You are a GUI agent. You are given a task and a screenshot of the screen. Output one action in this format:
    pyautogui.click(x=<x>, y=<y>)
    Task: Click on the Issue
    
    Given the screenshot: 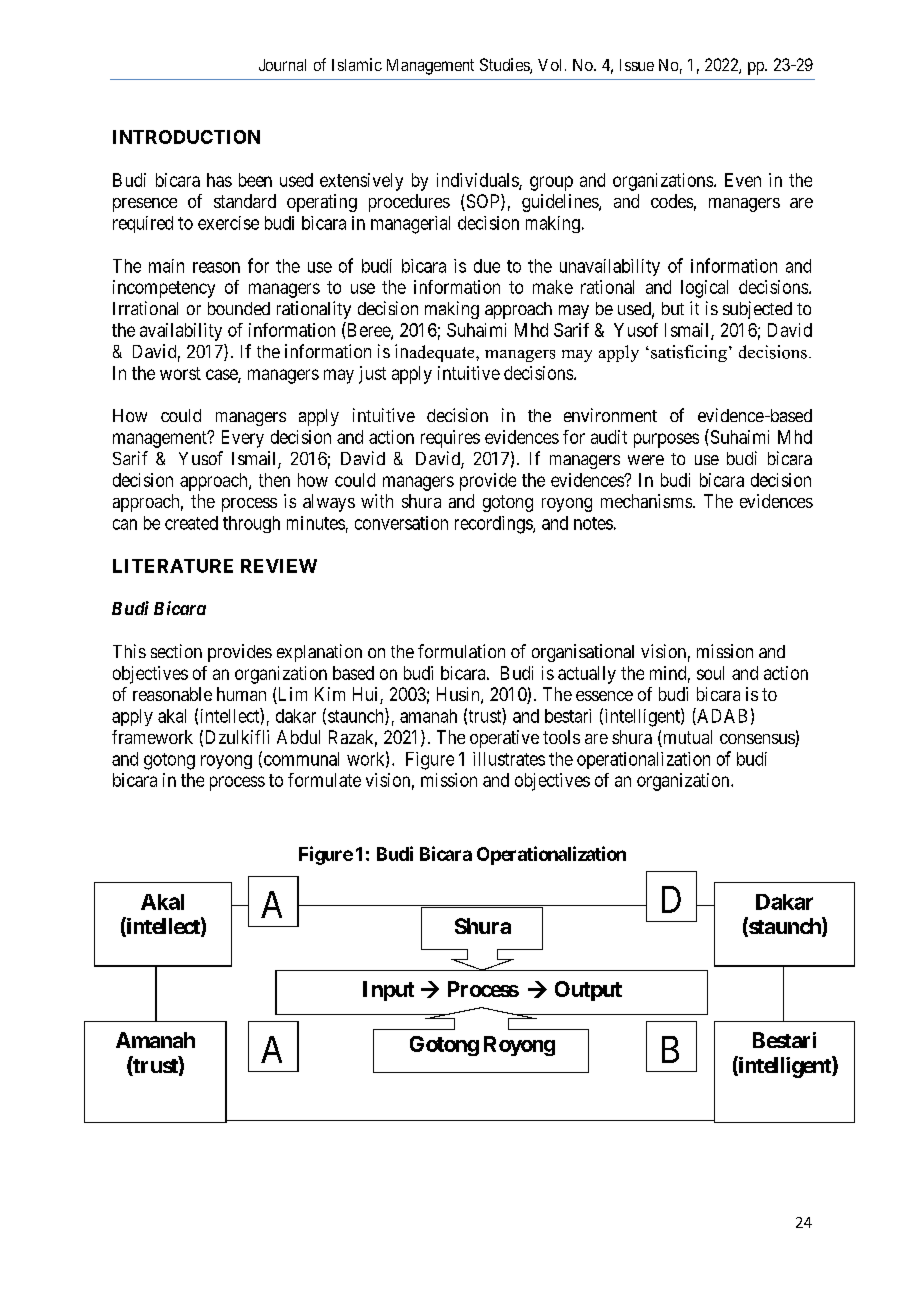 What is the action you would take?
    pyautogui.click(x=637, y=65)
